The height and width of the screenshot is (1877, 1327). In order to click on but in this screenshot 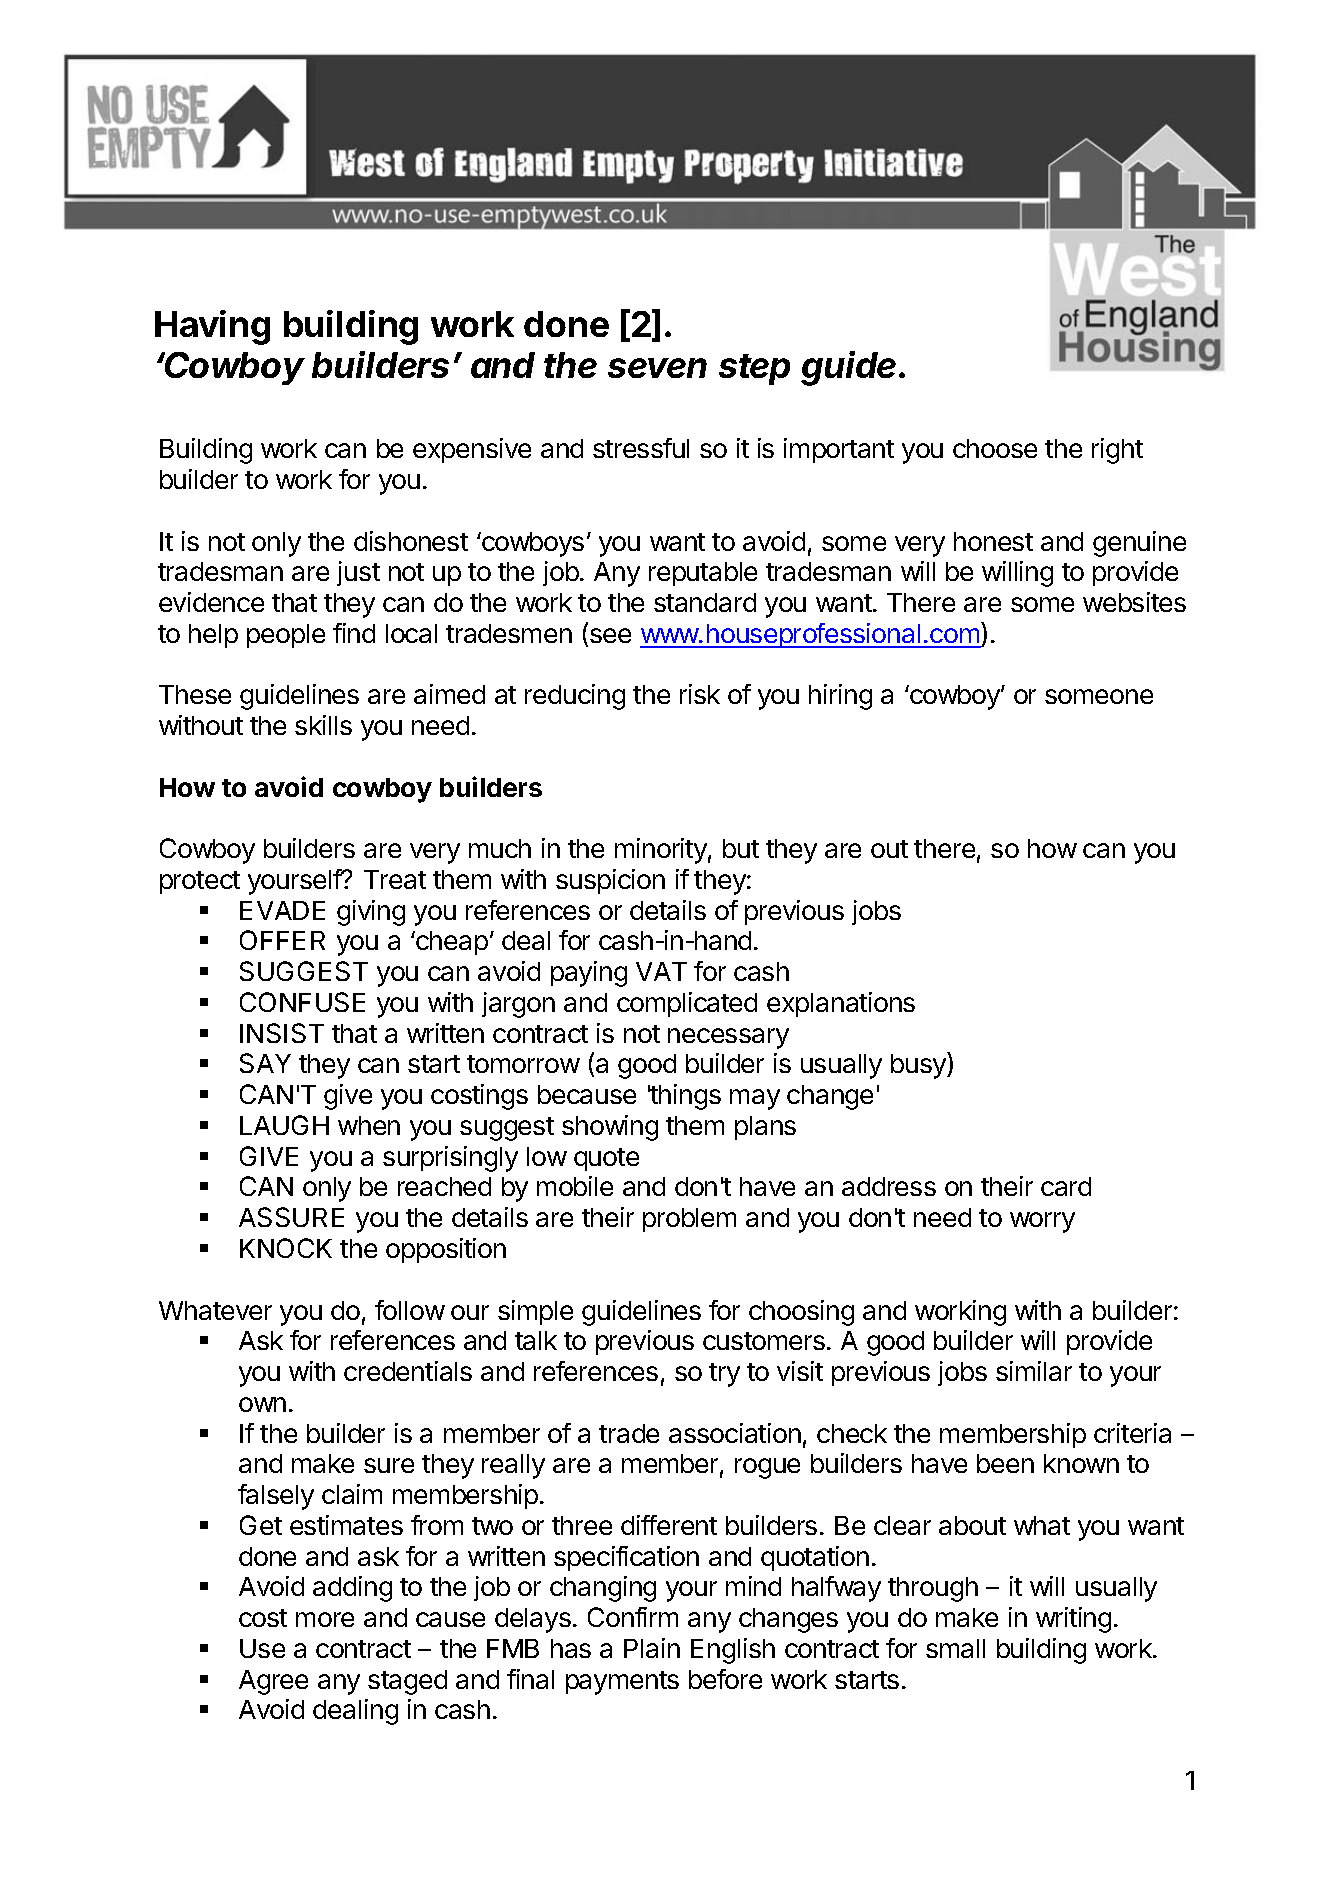, I will do `click(741, 848)`.
